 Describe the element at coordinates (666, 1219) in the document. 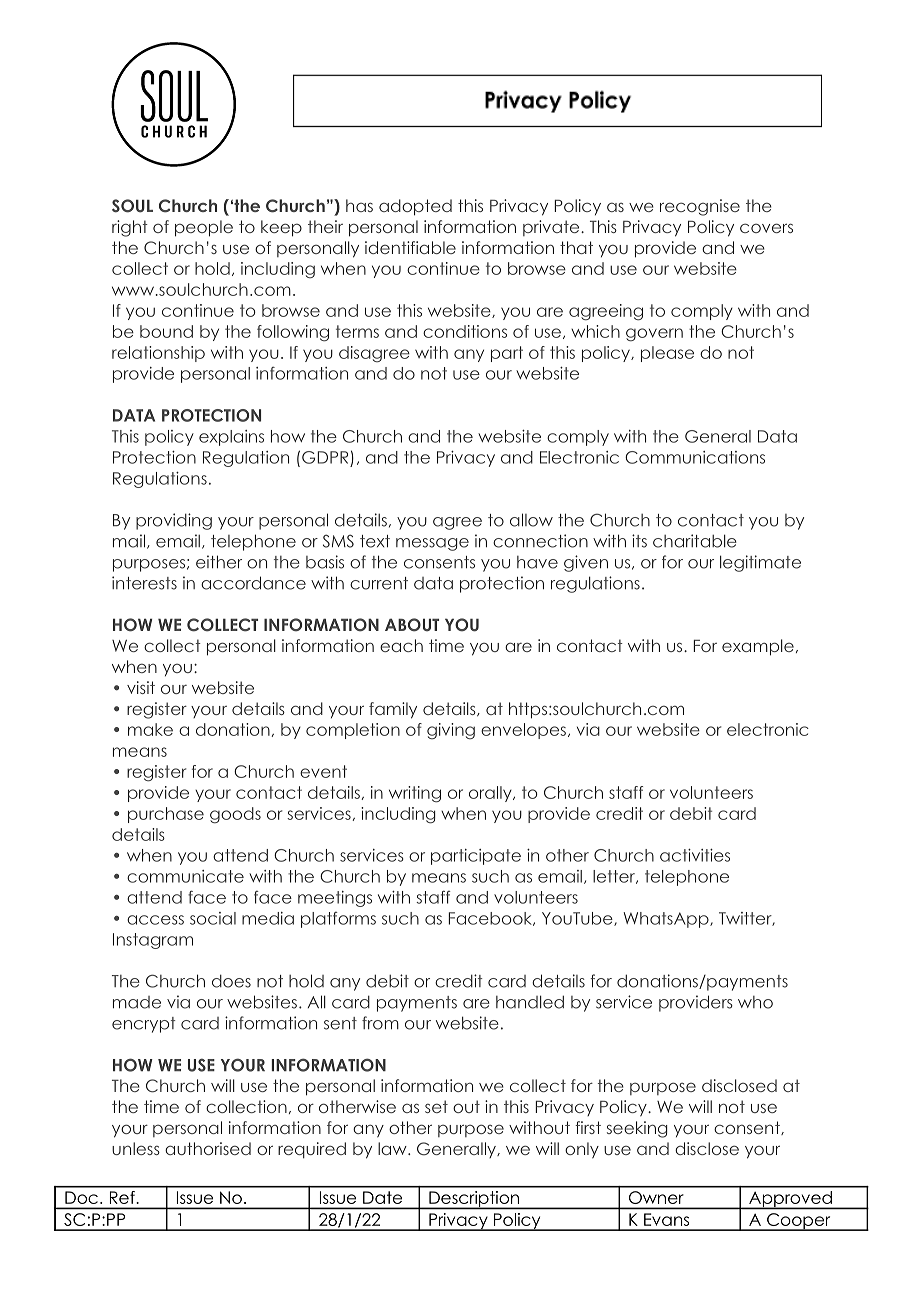

I see `Evans` at that location.
